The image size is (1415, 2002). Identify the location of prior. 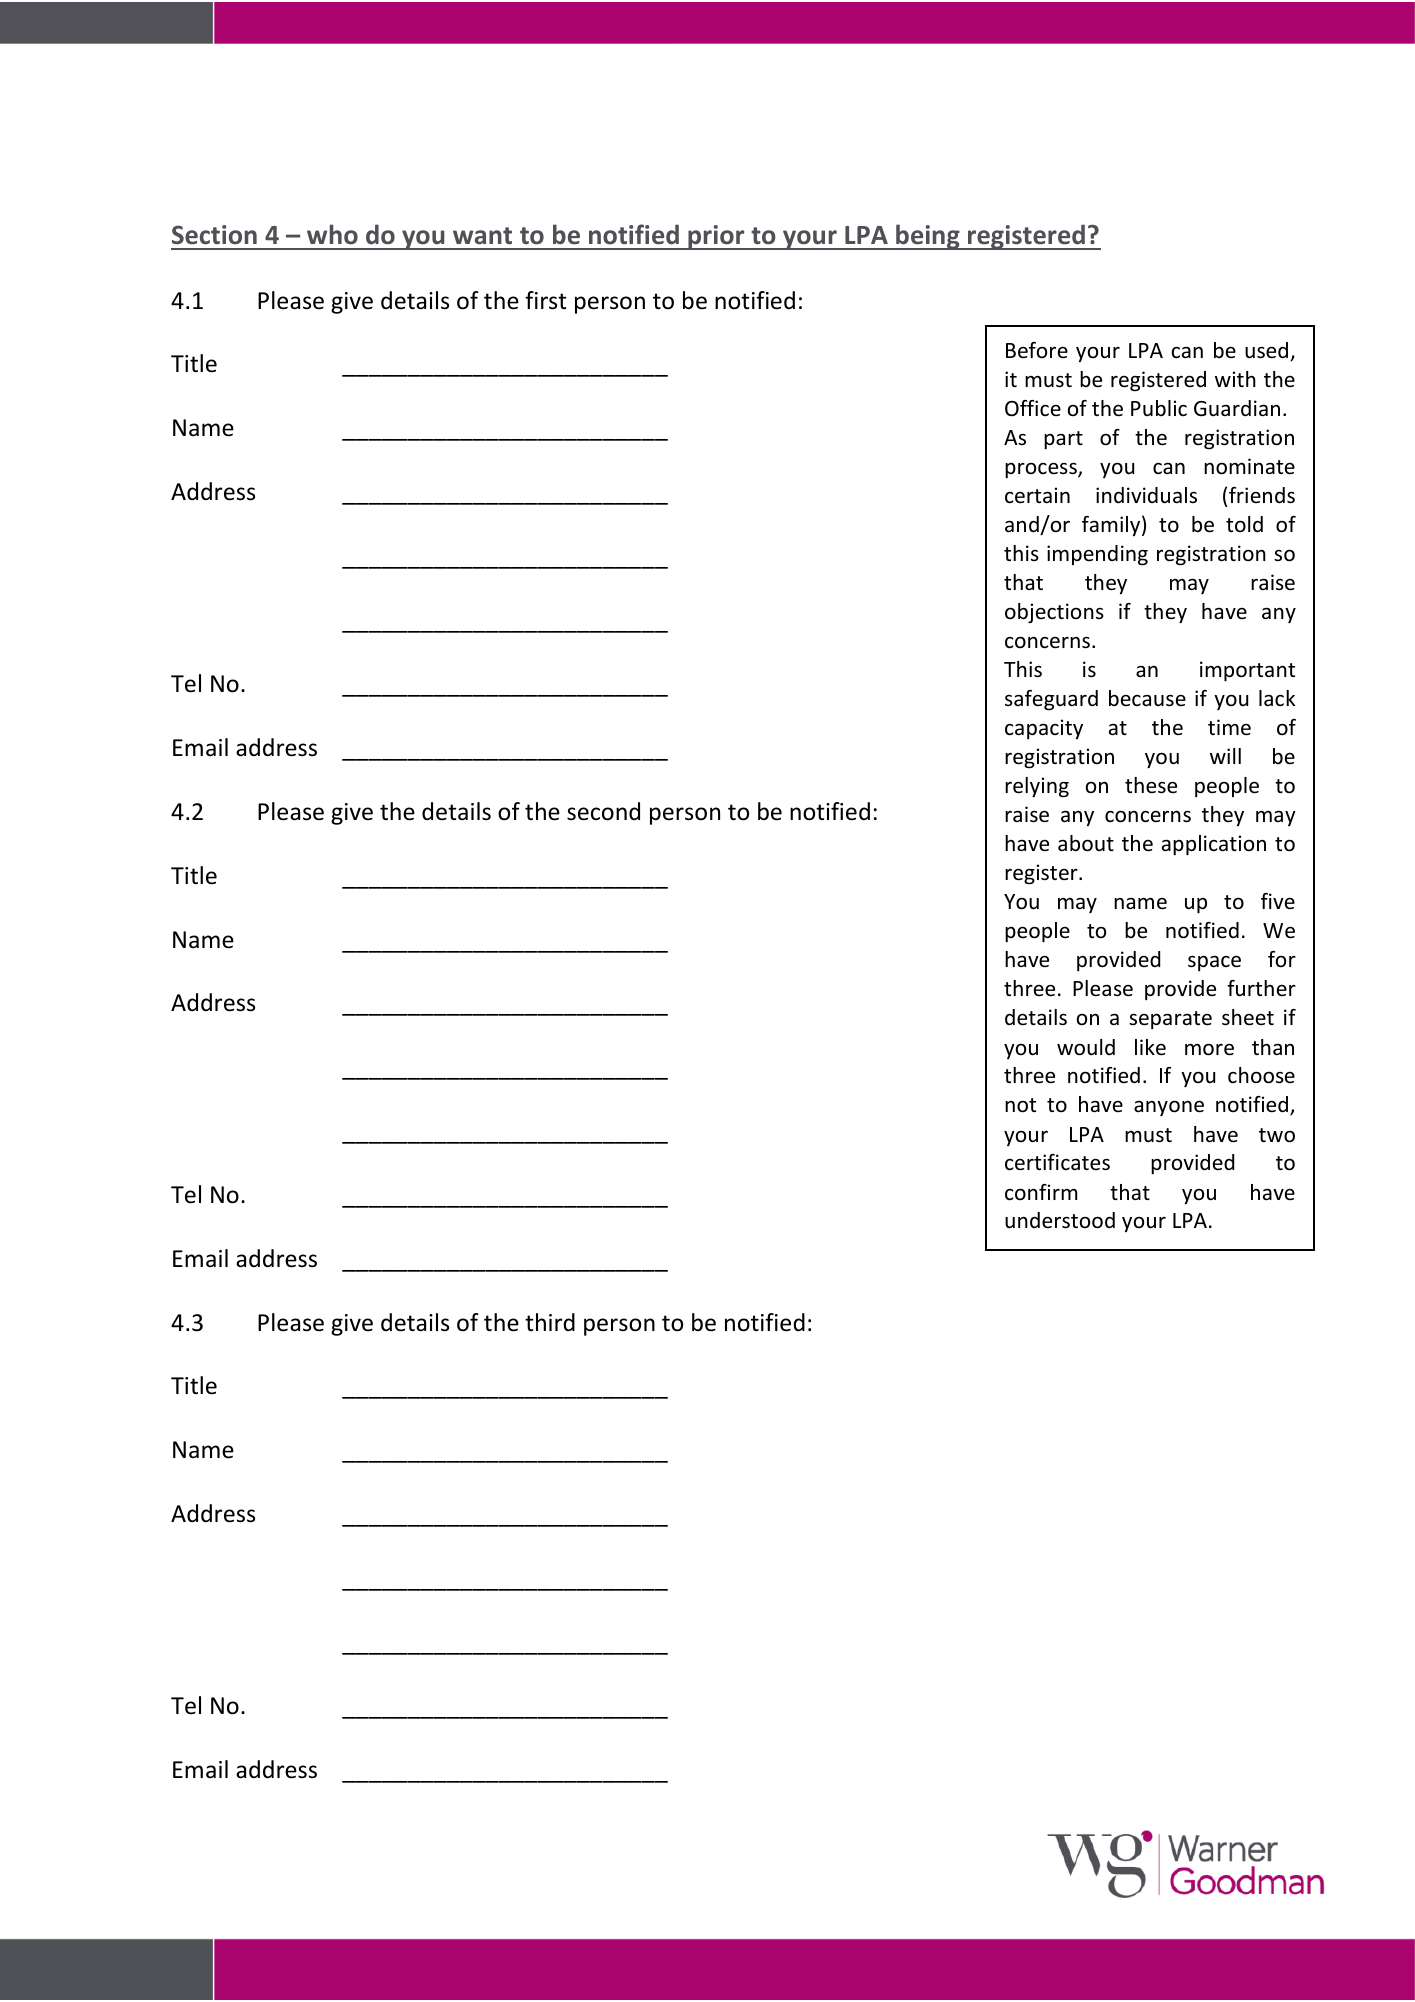
(716, 237).
